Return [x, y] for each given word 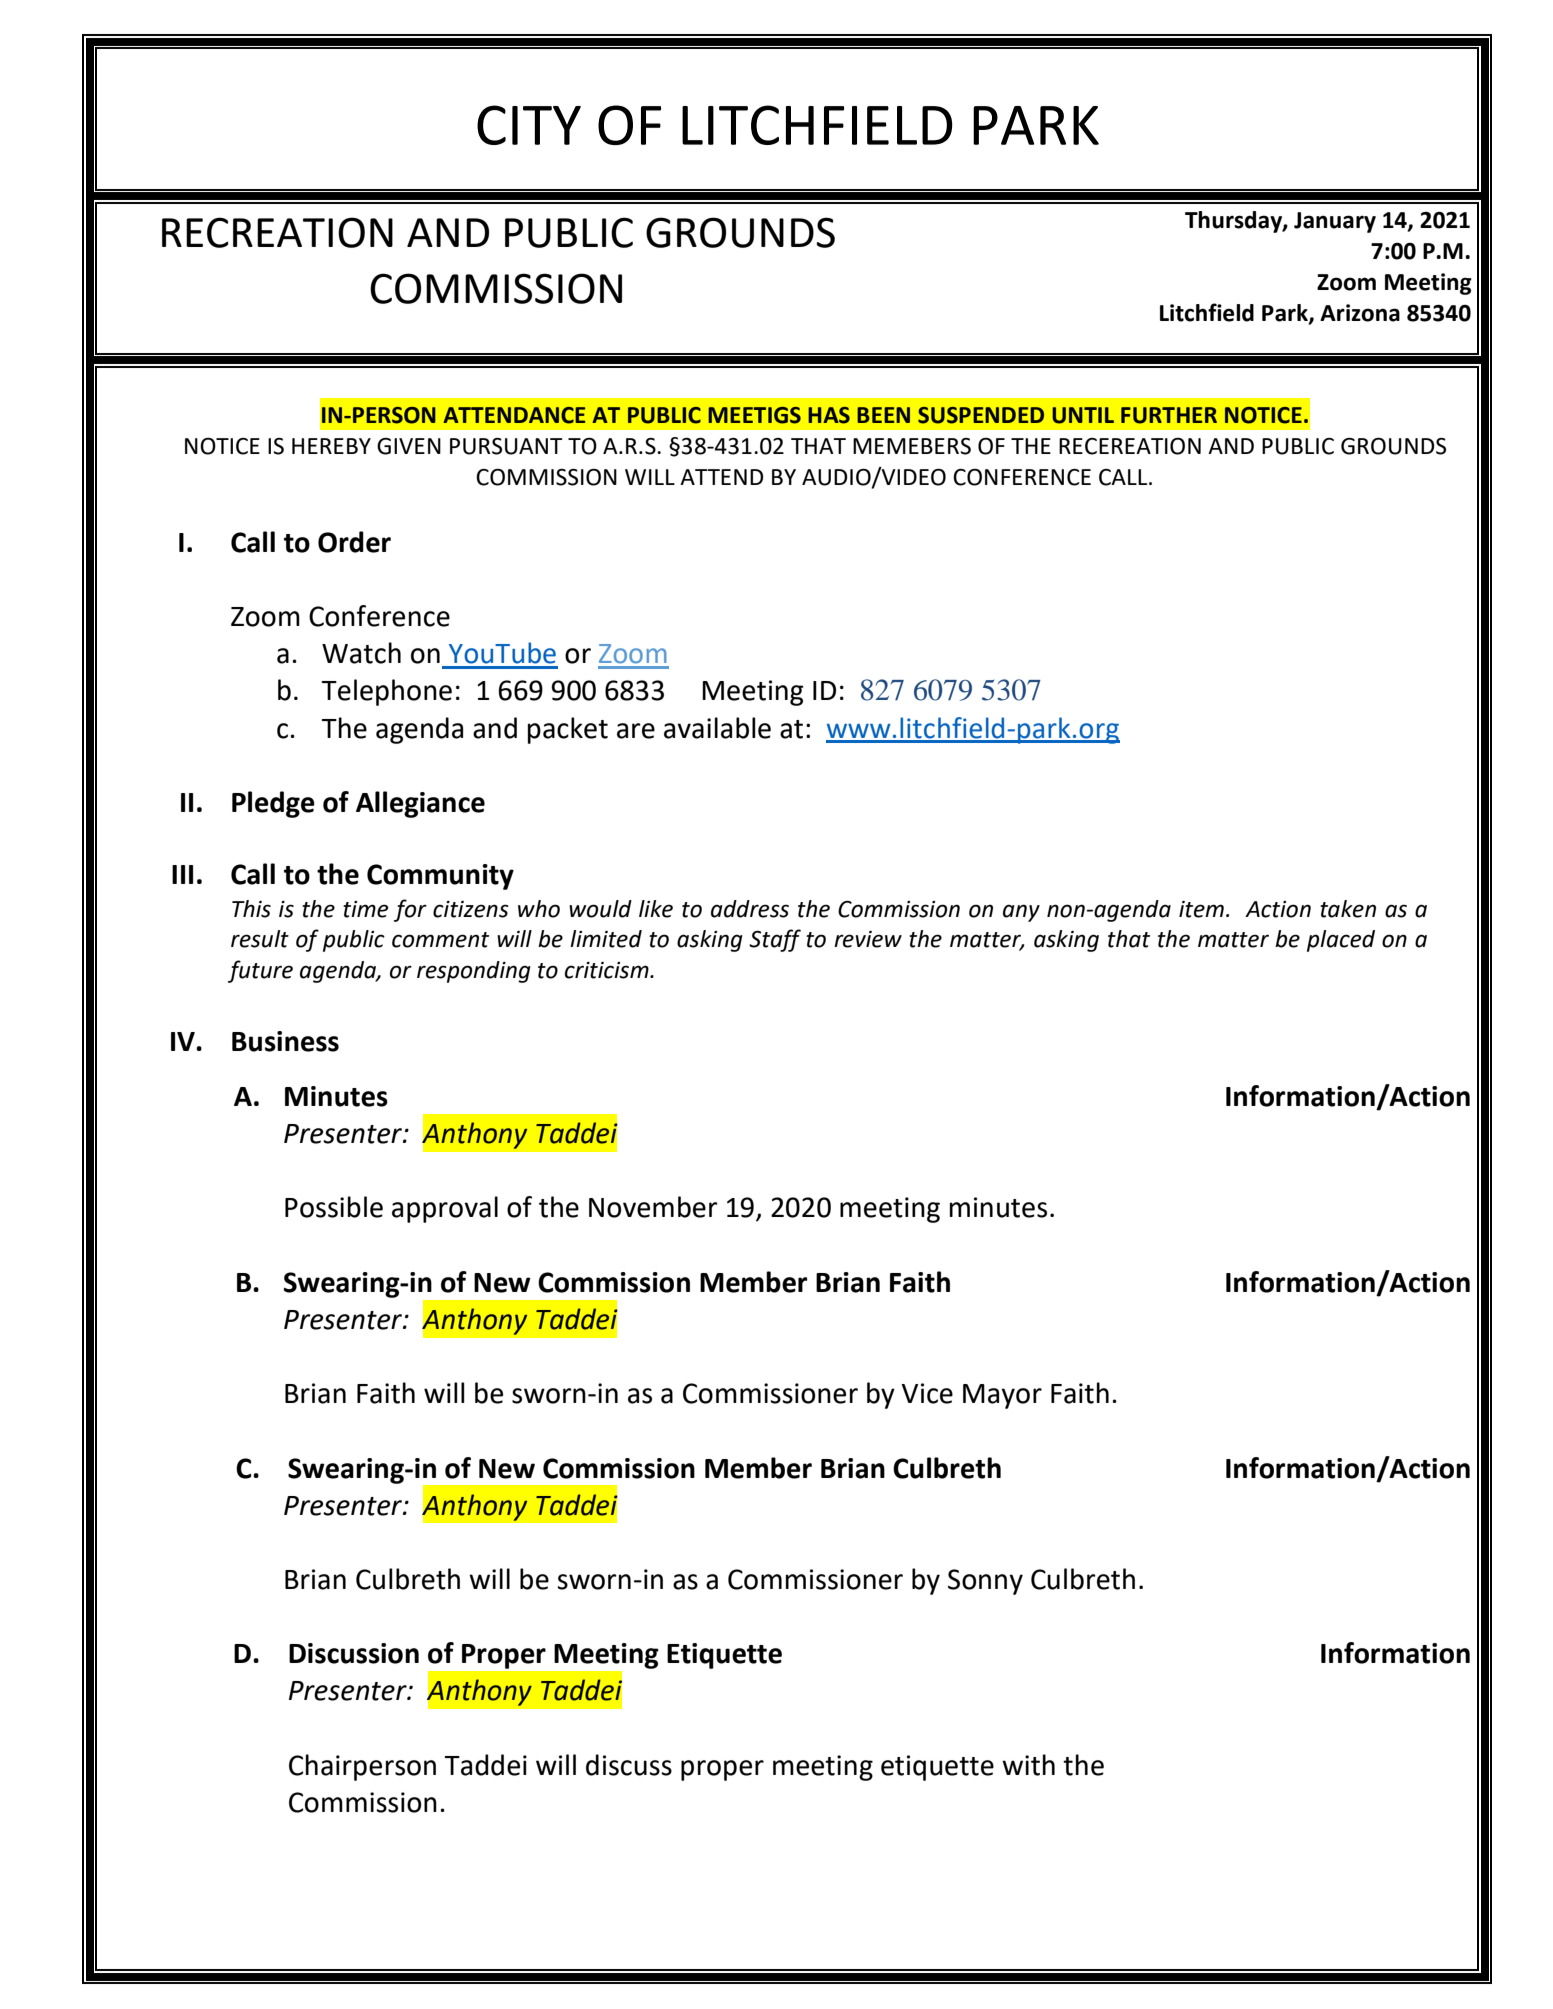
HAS [829, 415]
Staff [775, 940]
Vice [927, 1393]
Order [354, 542]
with [1028, 1765]
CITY [529, 125]
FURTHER [1169, 415]
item [1201, 909]
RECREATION [277, 232]
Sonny [985, 1582]
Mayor [1002, 1396]
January [1335, 222]
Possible [334, 1207]
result [260, 939]
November [653, 1207]
